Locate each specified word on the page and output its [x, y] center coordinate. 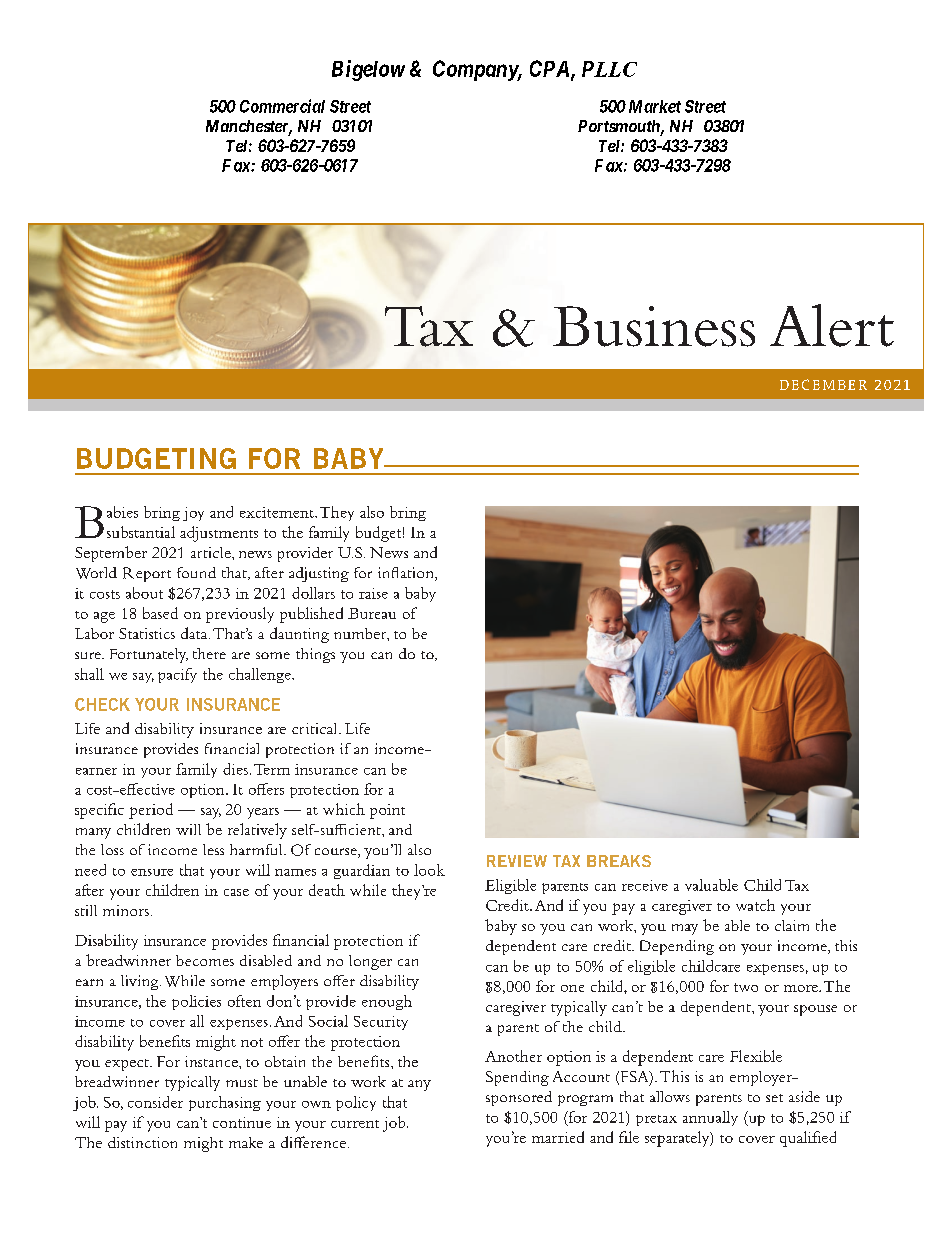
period [151, 811]
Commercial [282, 106]
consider [155, 1102]
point [387, 811]
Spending [517, 1078]
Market [655, 106]
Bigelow [368, 70]
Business [654, 326]
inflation [407, 574]
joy [193, 514]
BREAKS [619, 861]
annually [710, 1118]
